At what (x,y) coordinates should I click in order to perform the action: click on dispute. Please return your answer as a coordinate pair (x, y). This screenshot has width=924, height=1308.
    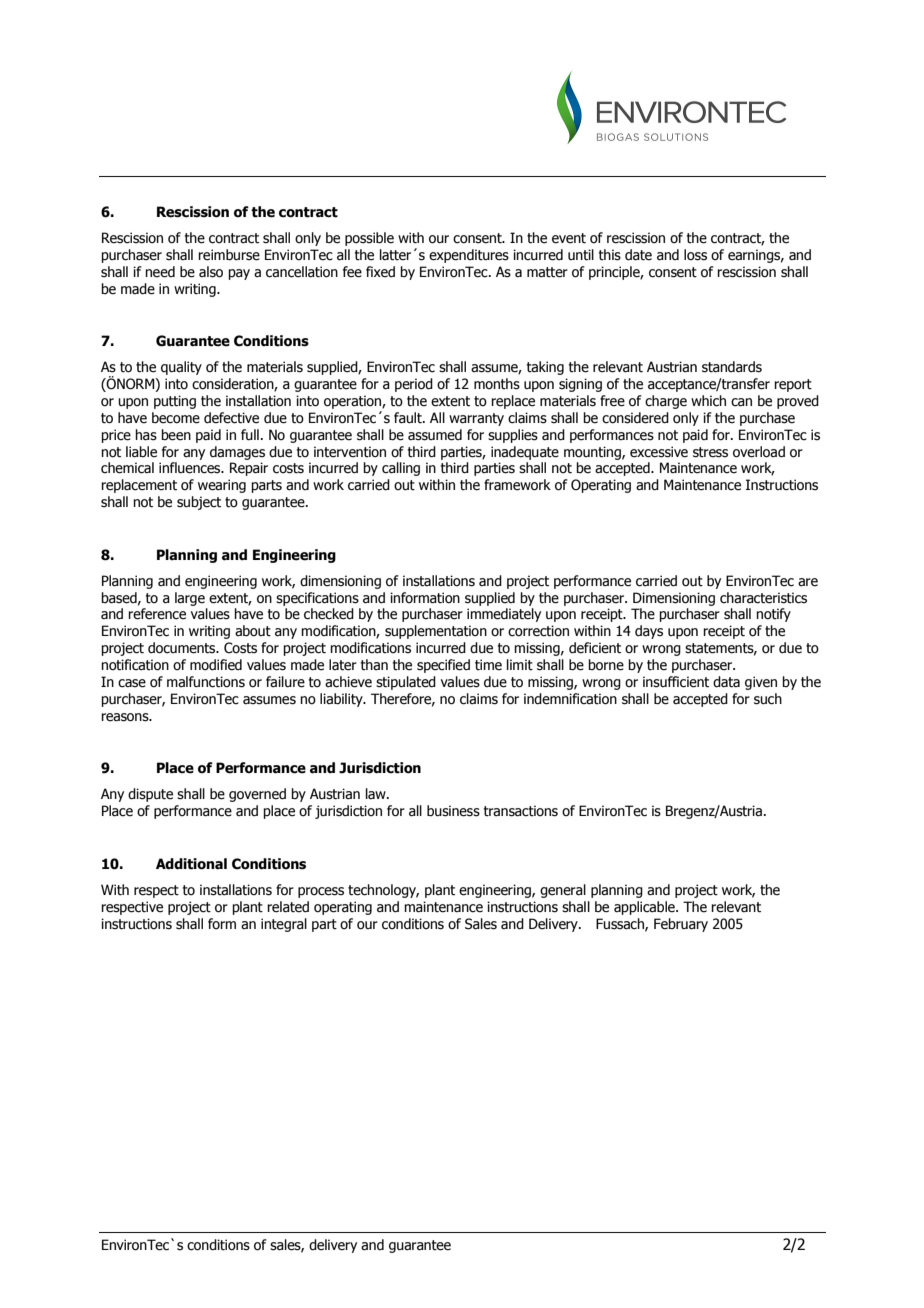
    Looking at the image, I should click on (150, 795).
